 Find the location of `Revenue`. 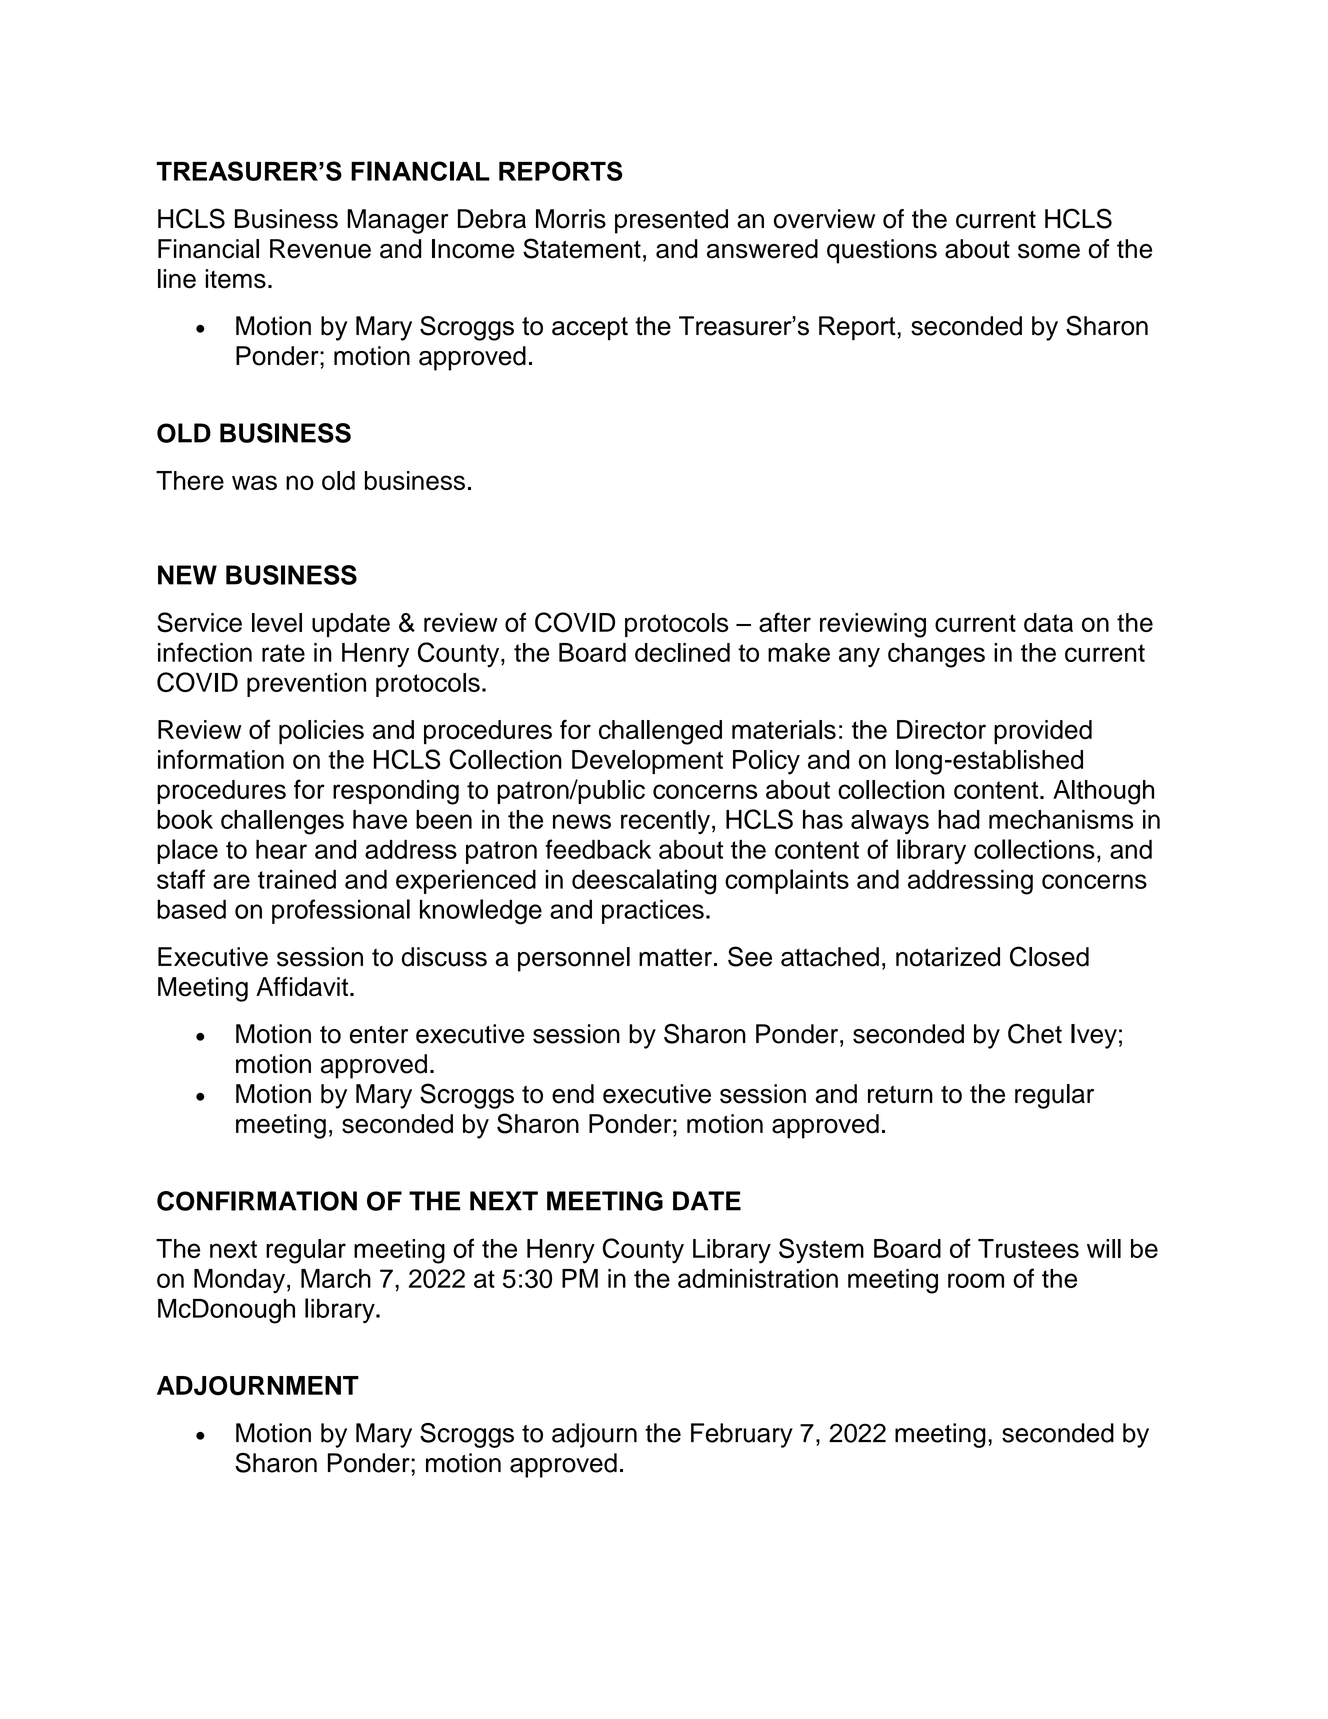

Revenue is located at coordinates (320, 249).
